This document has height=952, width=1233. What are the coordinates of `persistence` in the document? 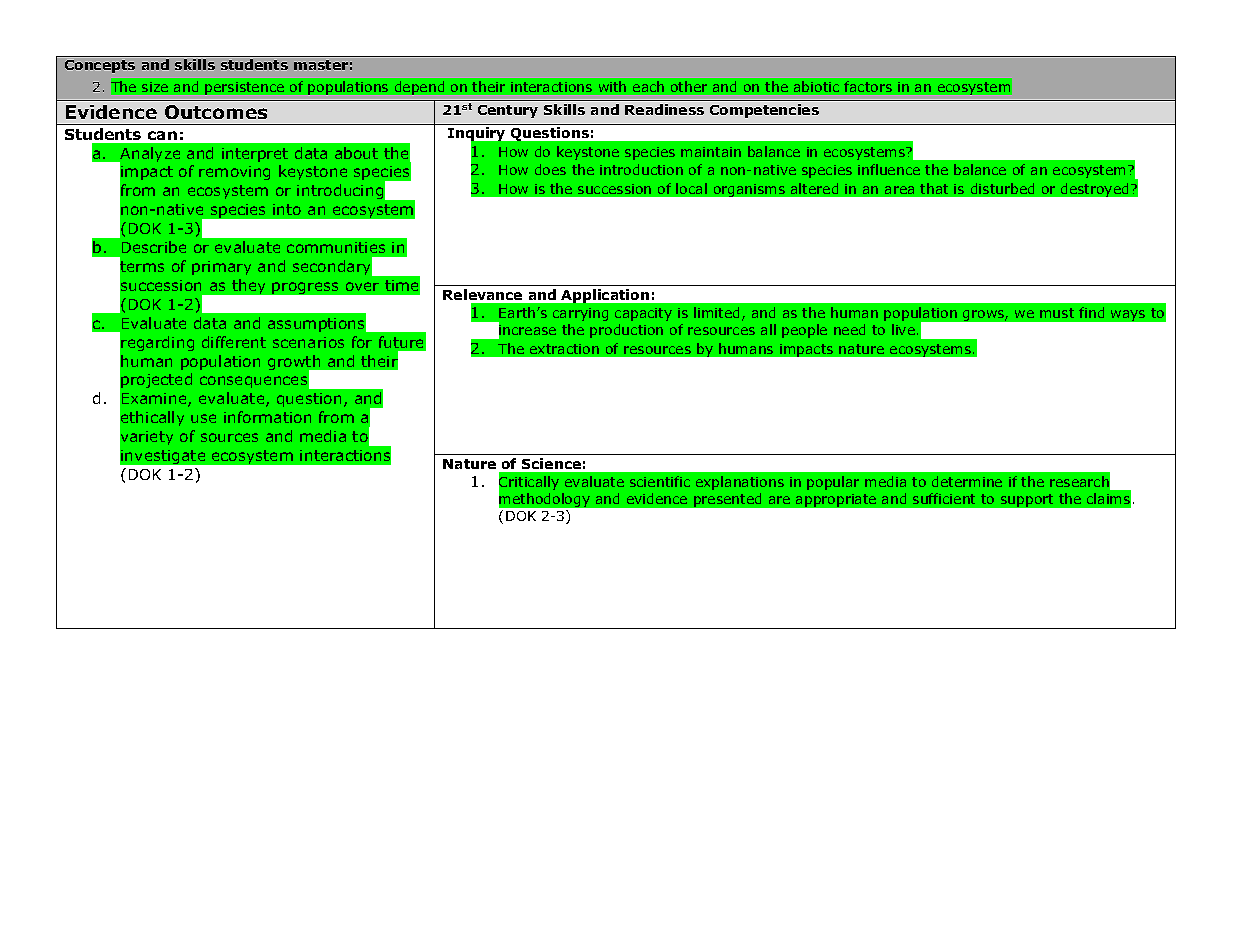 It's located at (244, 88).
